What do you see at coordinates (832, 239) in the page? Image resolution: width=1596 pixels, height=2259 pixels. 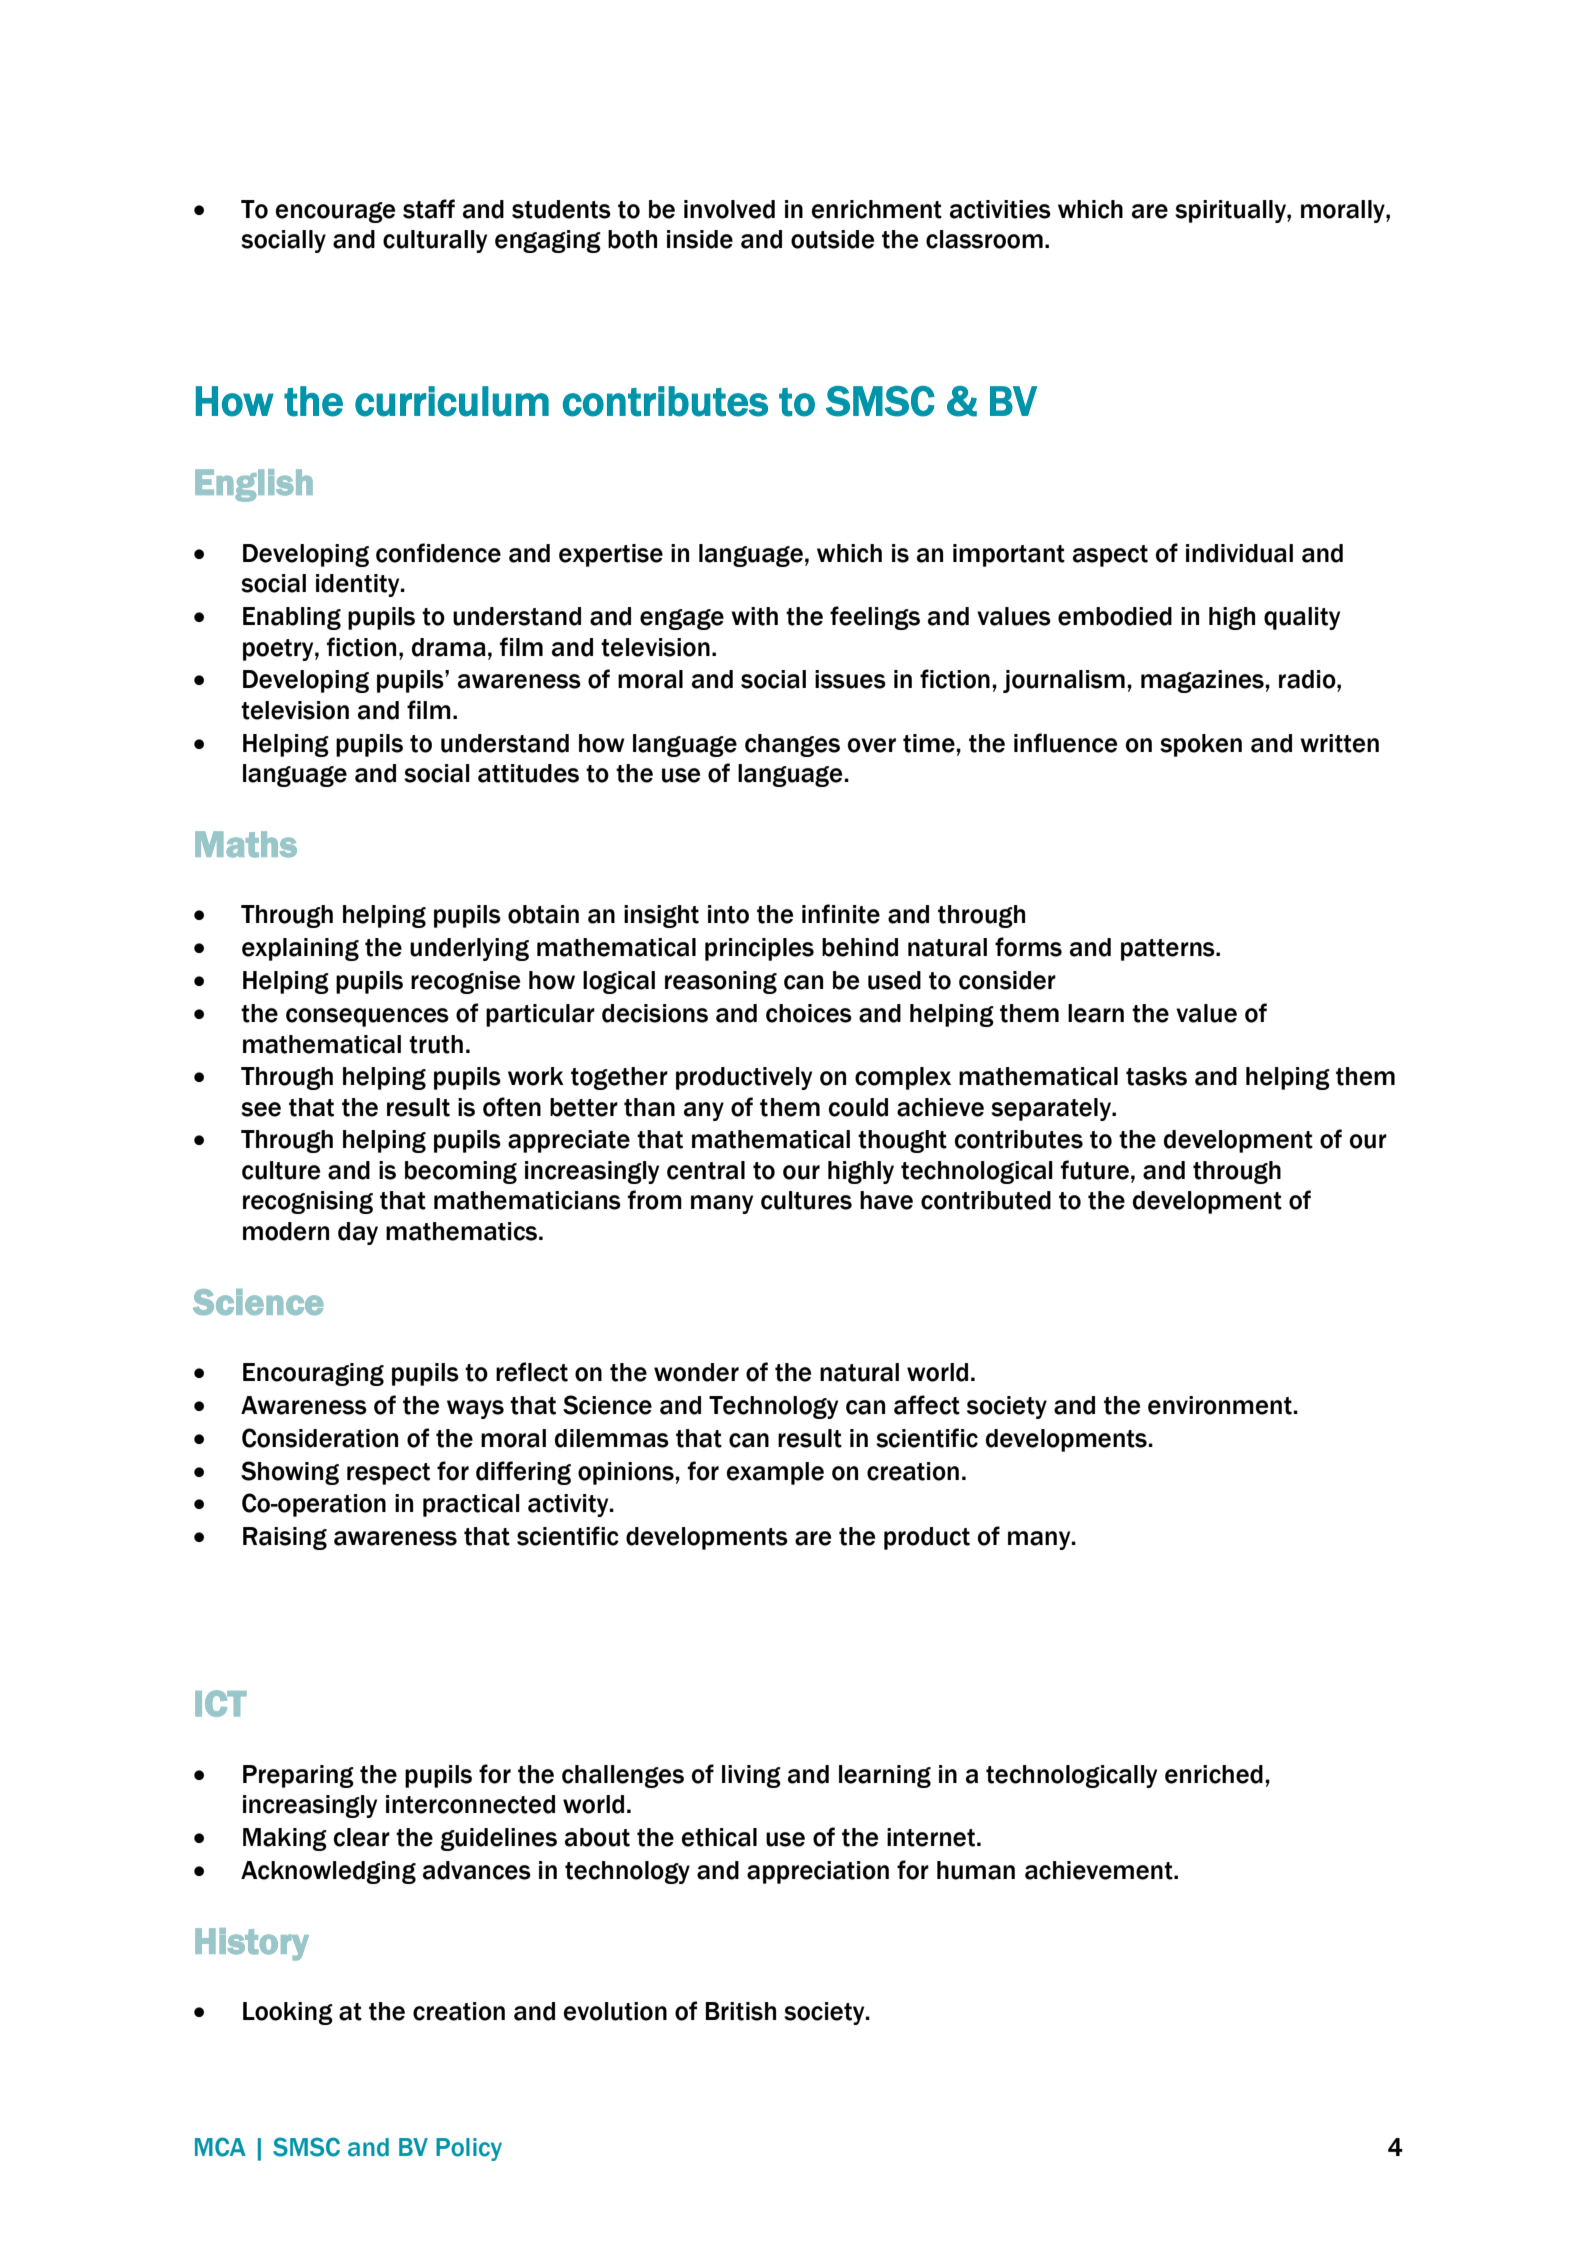 I see `outside` at bounding box center [832, 239].
